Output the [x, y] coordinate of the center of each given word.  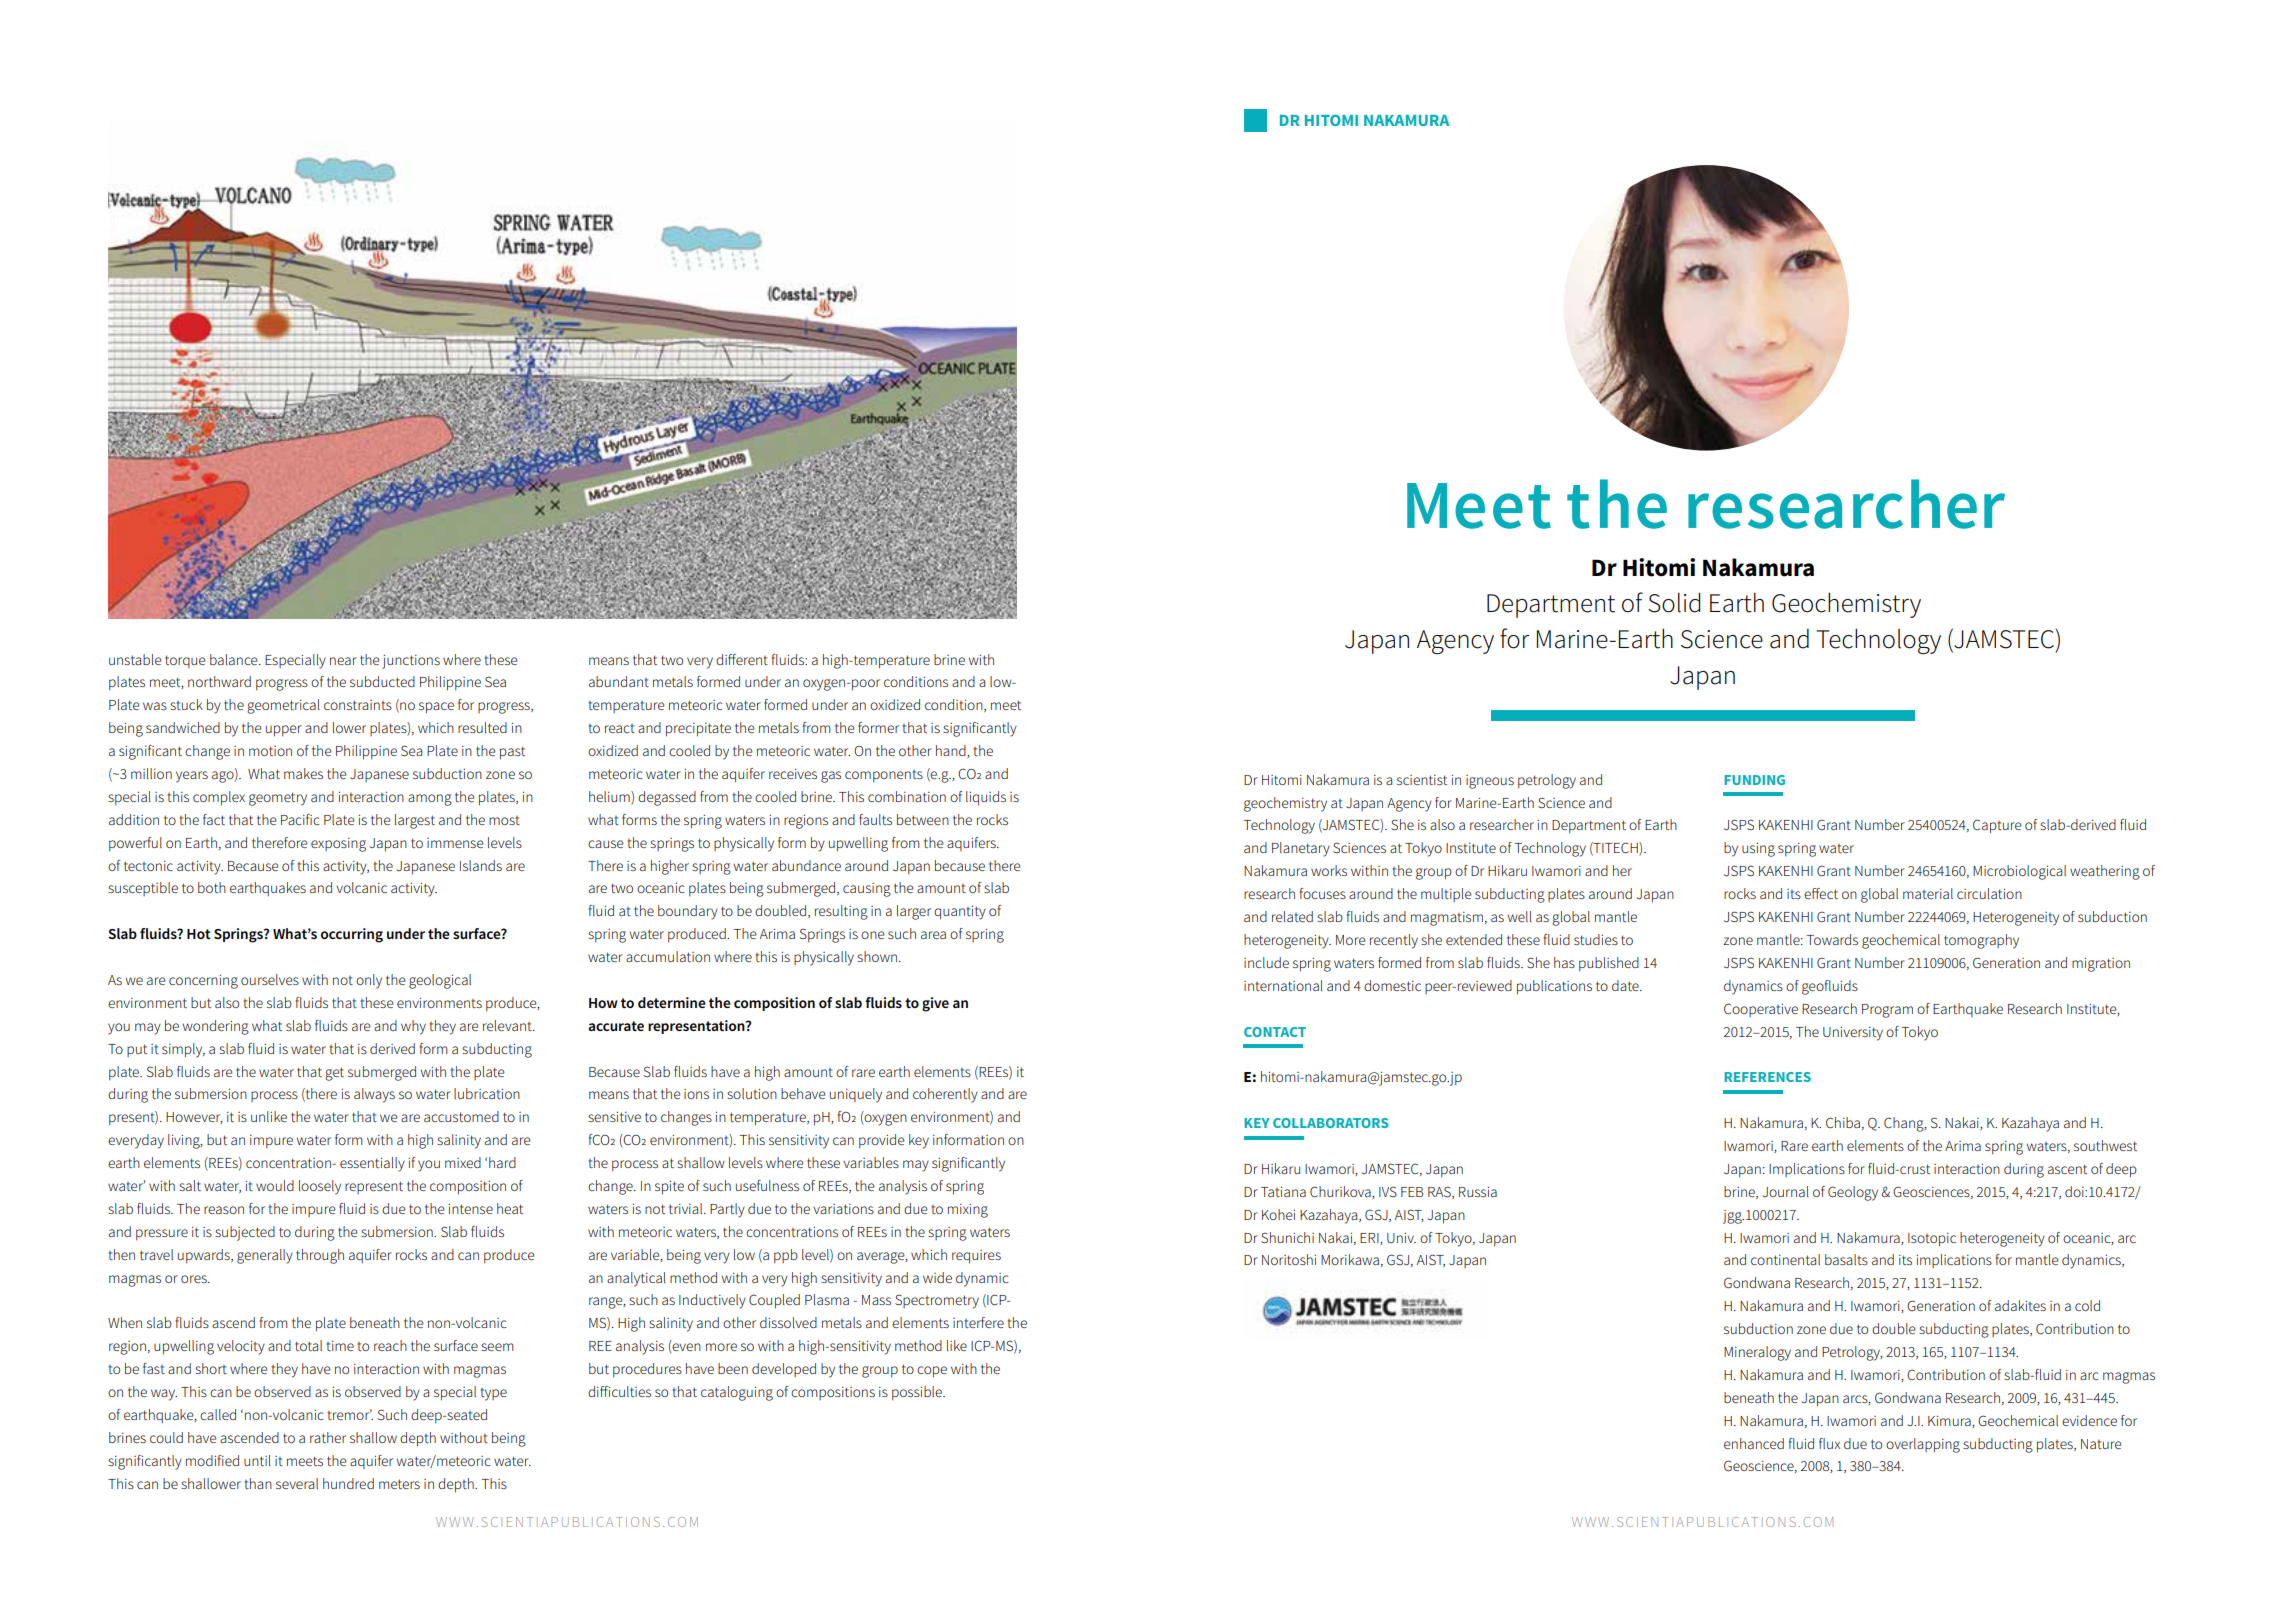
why [413, 1027]
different [742, 659]
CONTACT [1275, 1032]
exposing [338, 845]
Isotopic [1932, 1240]
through [320, 1256]
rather [328, 1437]
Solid [1674, 602]
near [343, 661]
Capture [1997, 826]
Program [1887, 1011]
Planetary [1301, 849]
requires [976, 1257]
